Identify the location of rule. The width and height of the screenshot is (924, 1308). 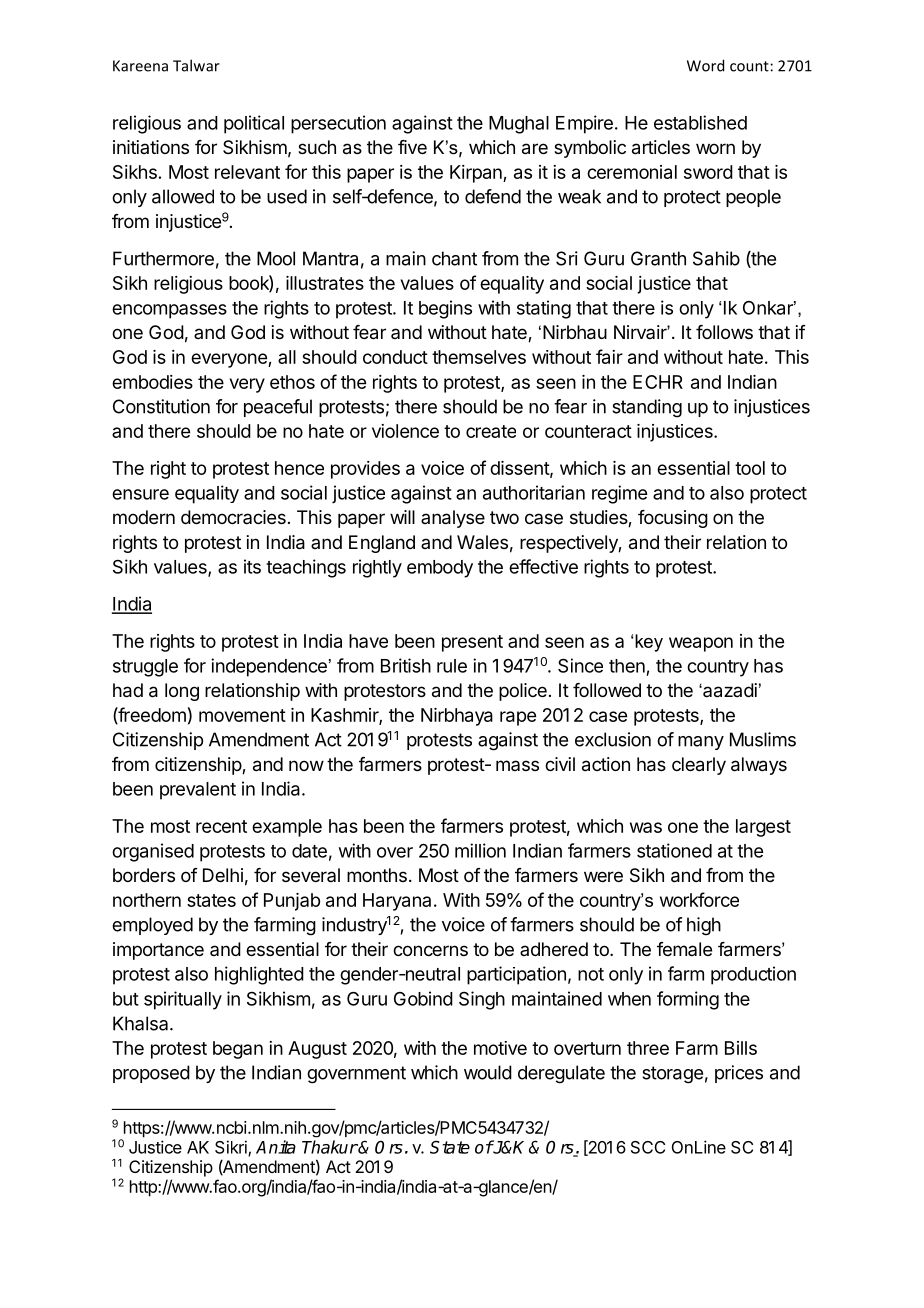
(452, 666).
